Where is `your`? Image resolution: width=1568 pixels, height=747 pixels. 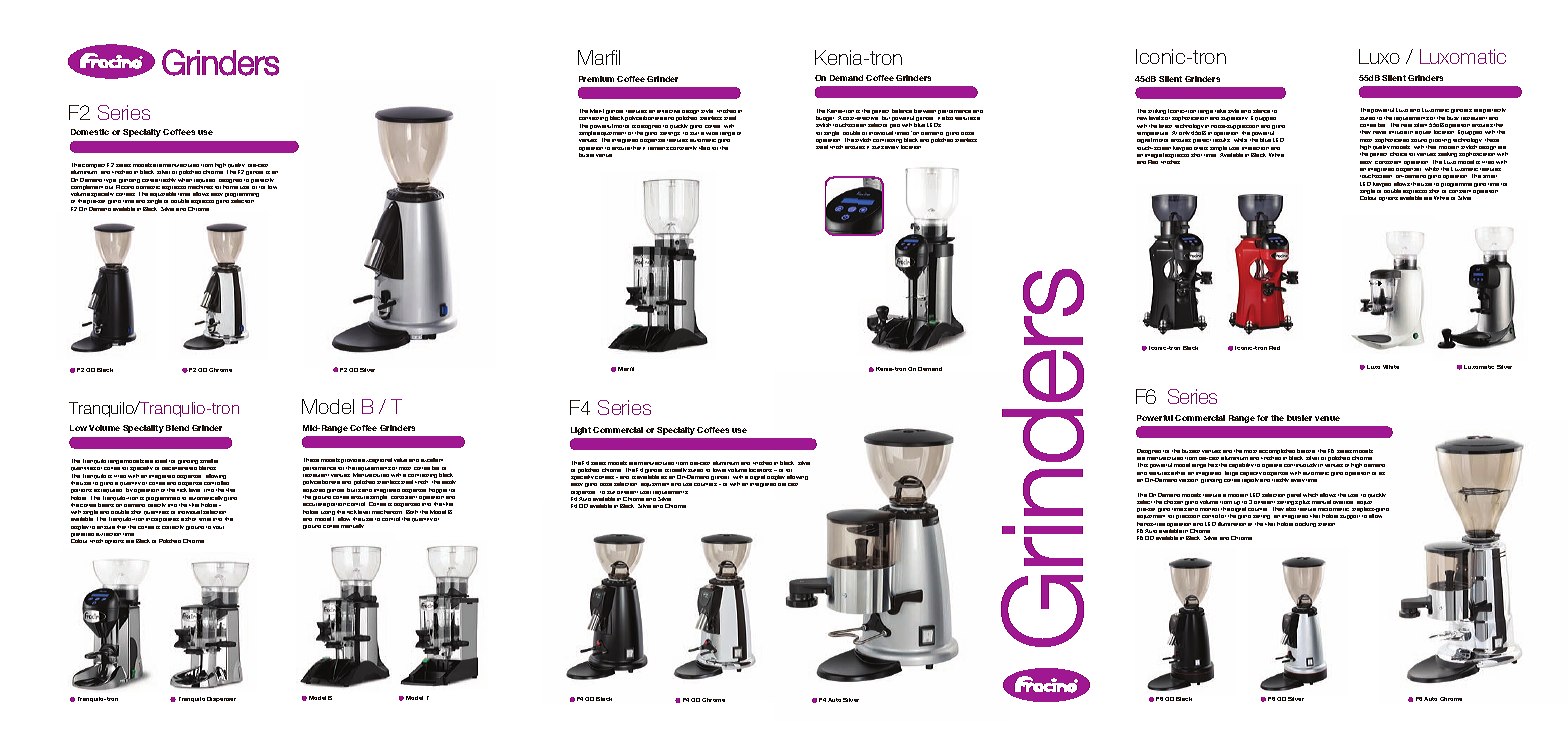 your is located at coordinates (218, 527).
